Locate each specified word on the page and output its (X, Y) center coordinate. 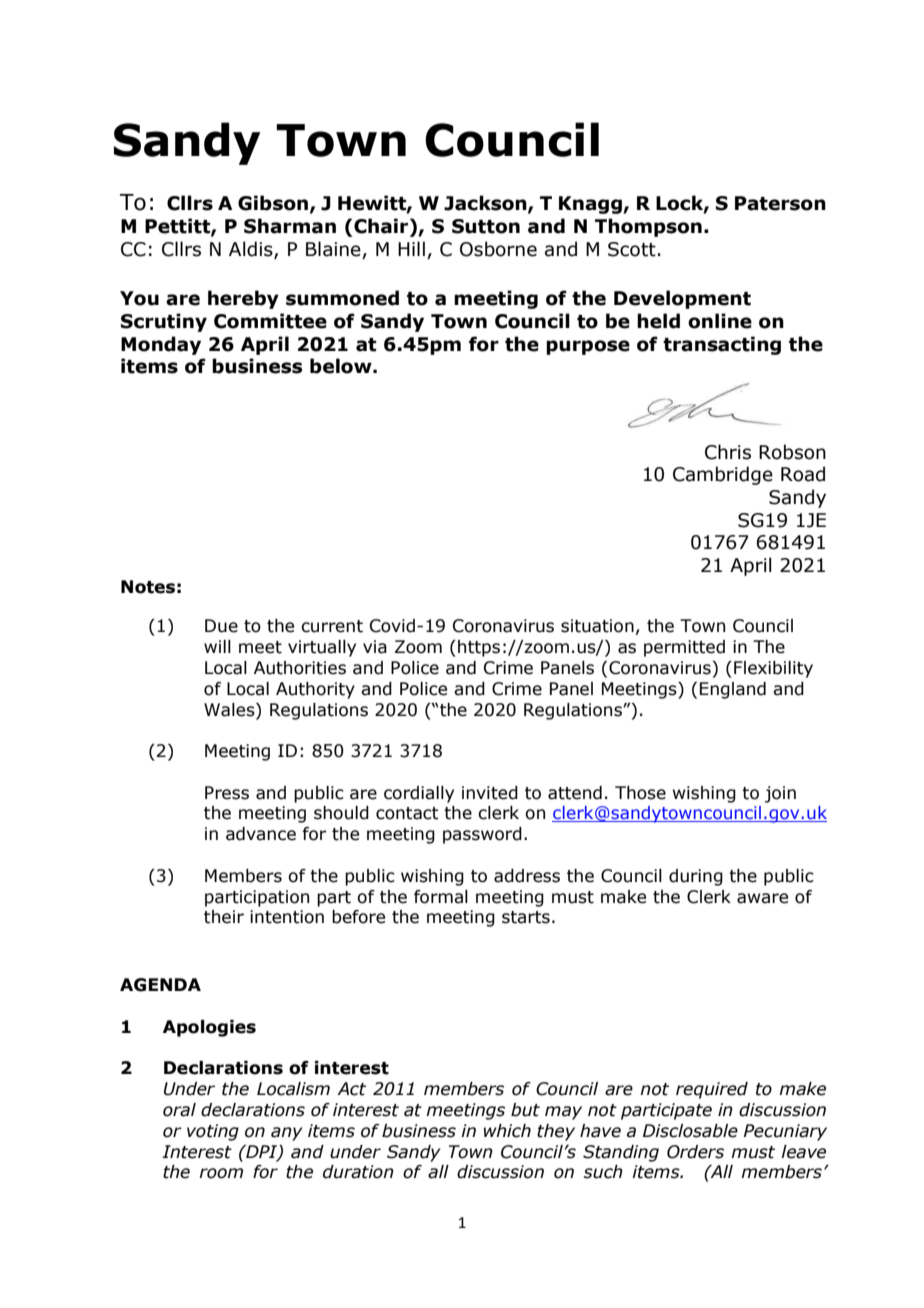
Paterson (780, 203)
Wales (230, 710)
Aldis (252, 250)
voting (213, 1132)
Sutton (486, 226)
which (507, 1131)
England (733, 690)
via (375, 647)
